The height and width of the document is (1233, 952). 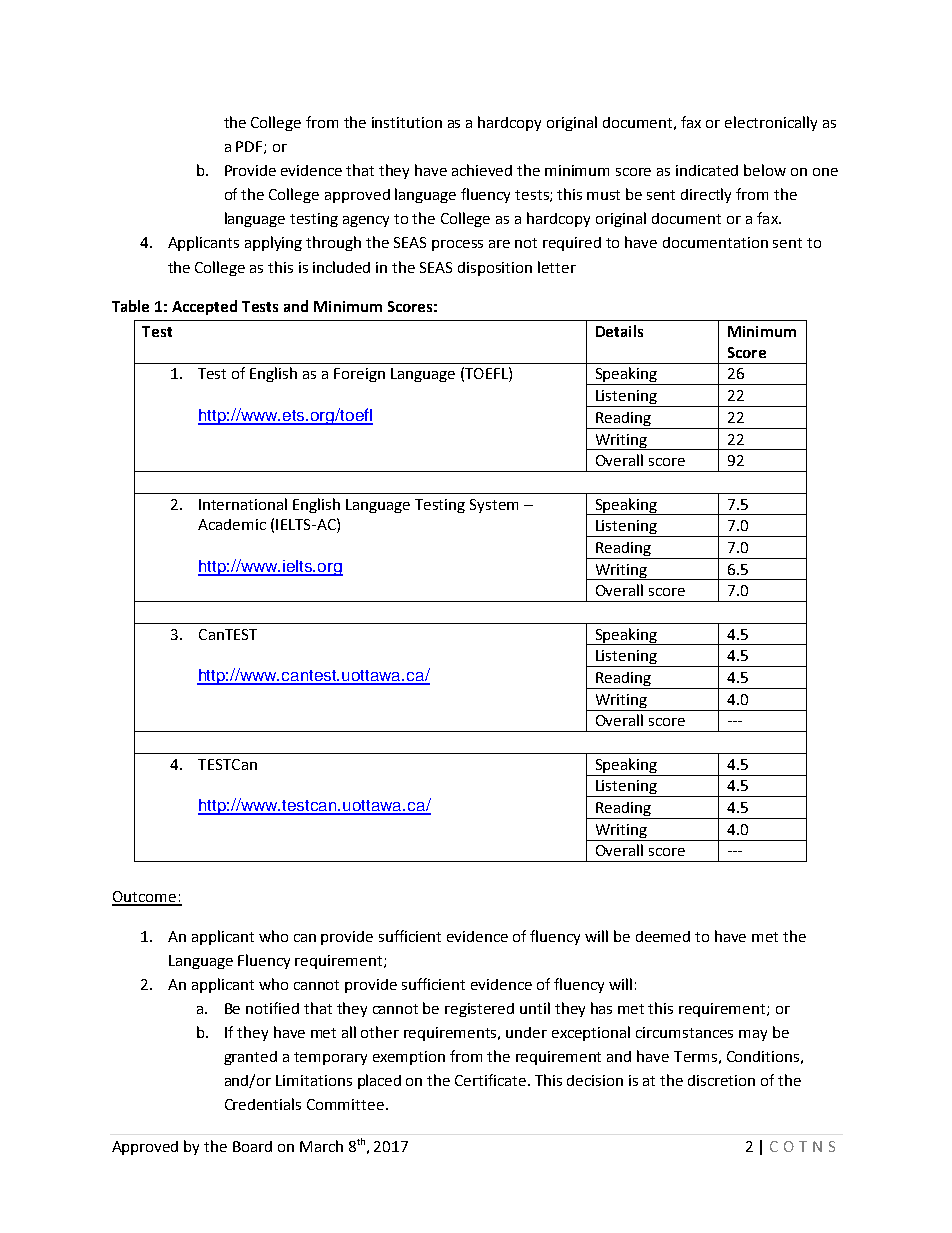 What do you see at coordinates (250, 147) in the document?
I see `PDF` at bounding box center [250, 147].
